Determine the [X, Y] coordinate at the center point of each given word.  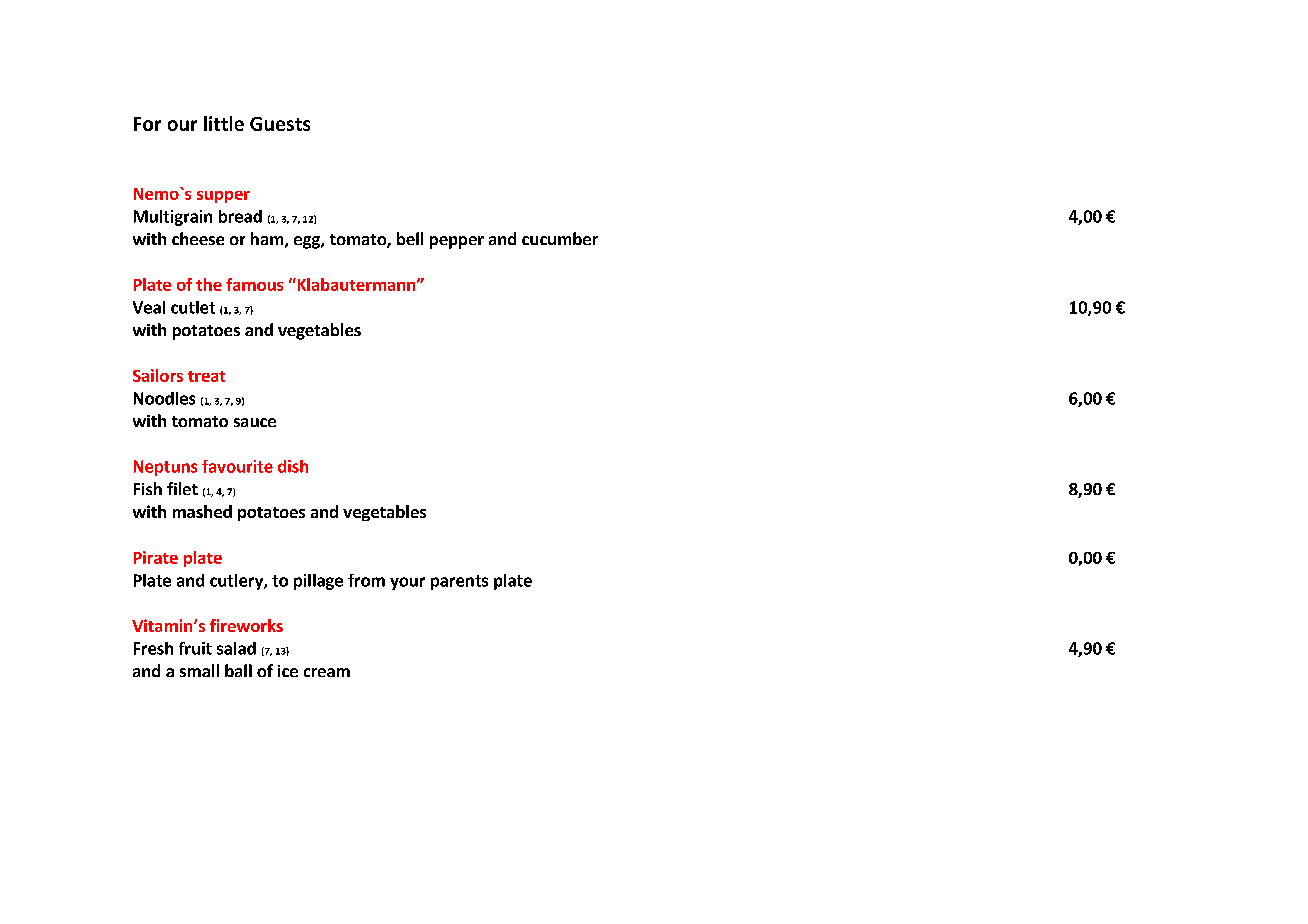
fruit [195, 648]
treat [206, 376]
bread [240, 216]
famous [254, 284]
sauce [255, 422]
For [147, 124]
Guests [280, 124]
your [407, 583]
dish [293, 466]
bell [410, 238]
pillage [318, 582]
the [209, 284]
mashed [202, 511]
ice [288, 671]
